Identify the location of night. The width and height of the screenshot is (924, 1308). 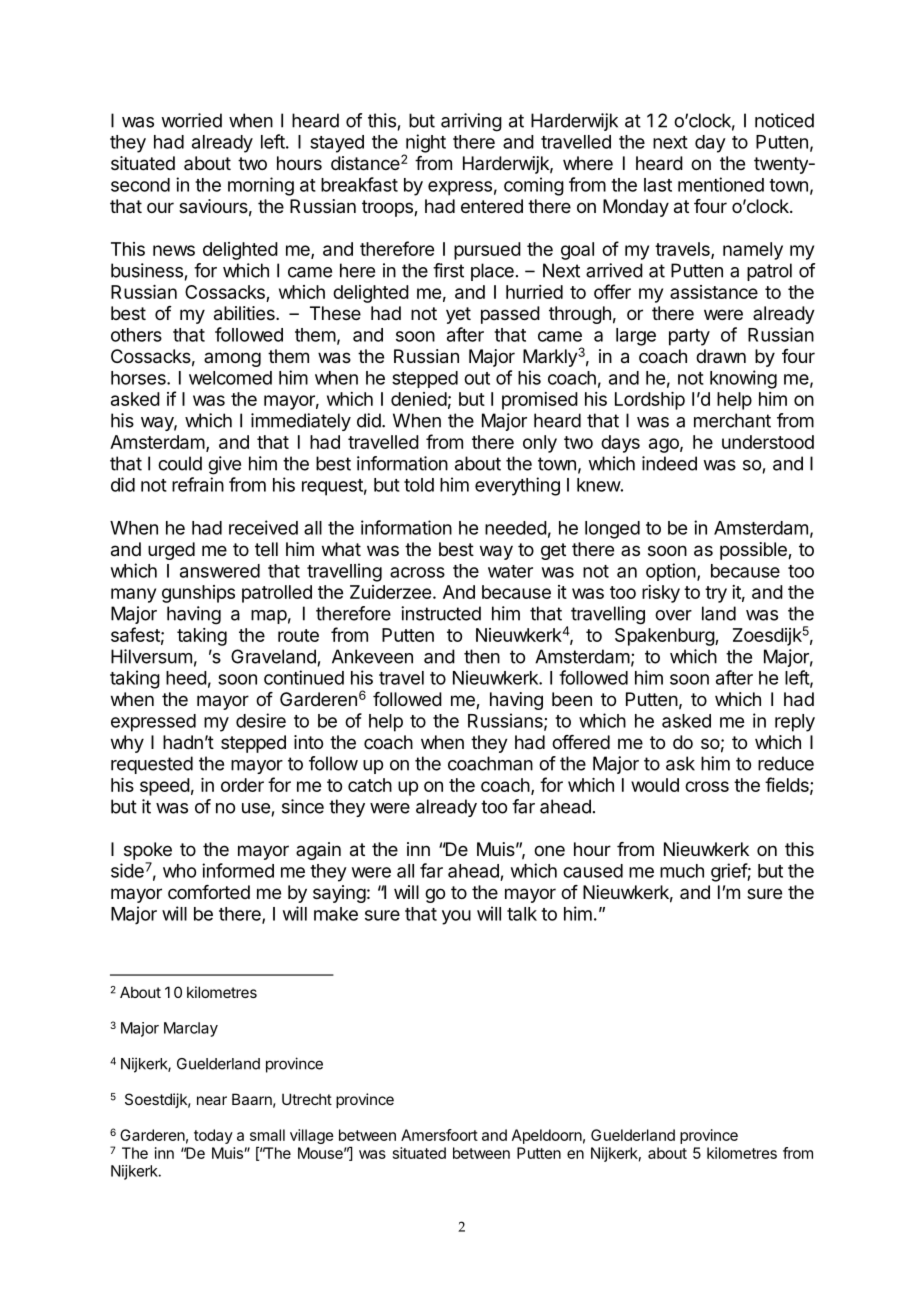
(425, 144).
